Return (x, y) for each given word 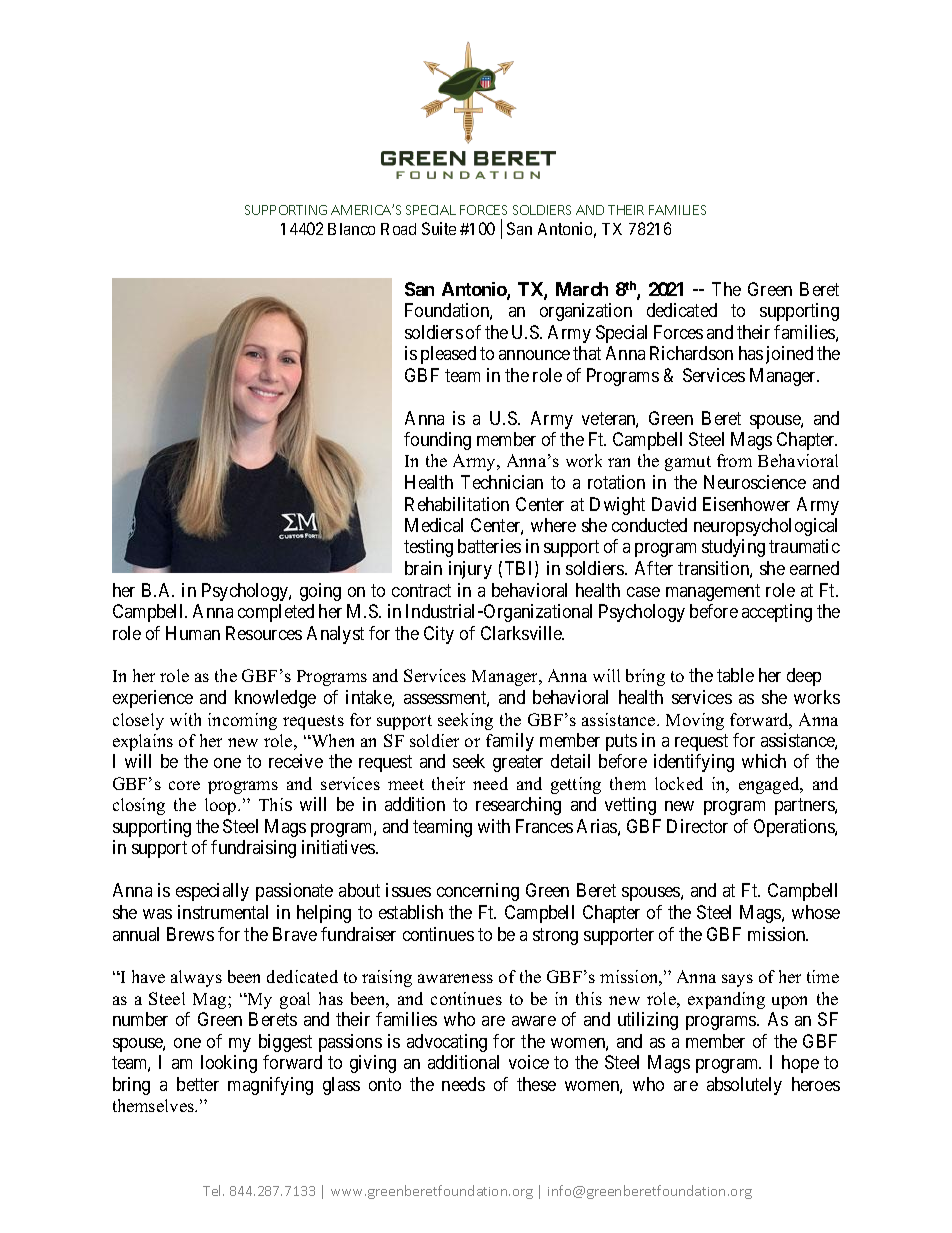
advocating (447, 1043)
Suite (439, 228)
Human (193, 633)
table (735, 675)
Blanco (351, 229)
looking (229, 1064)
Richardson (691, 353)
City (439, 635)
